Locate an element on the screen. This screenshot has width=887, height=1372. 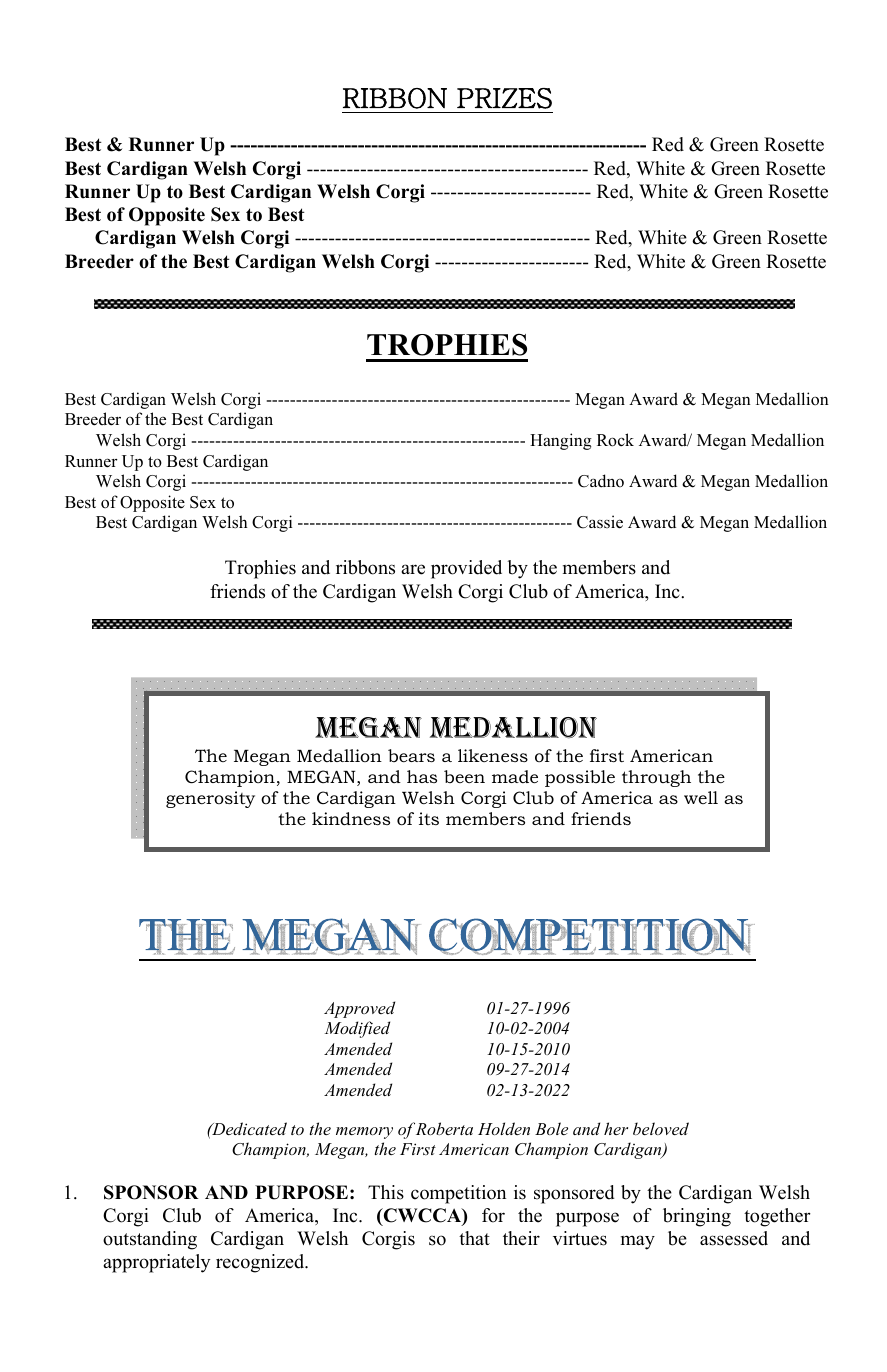
Rock is located at coordinates (615, 440).
